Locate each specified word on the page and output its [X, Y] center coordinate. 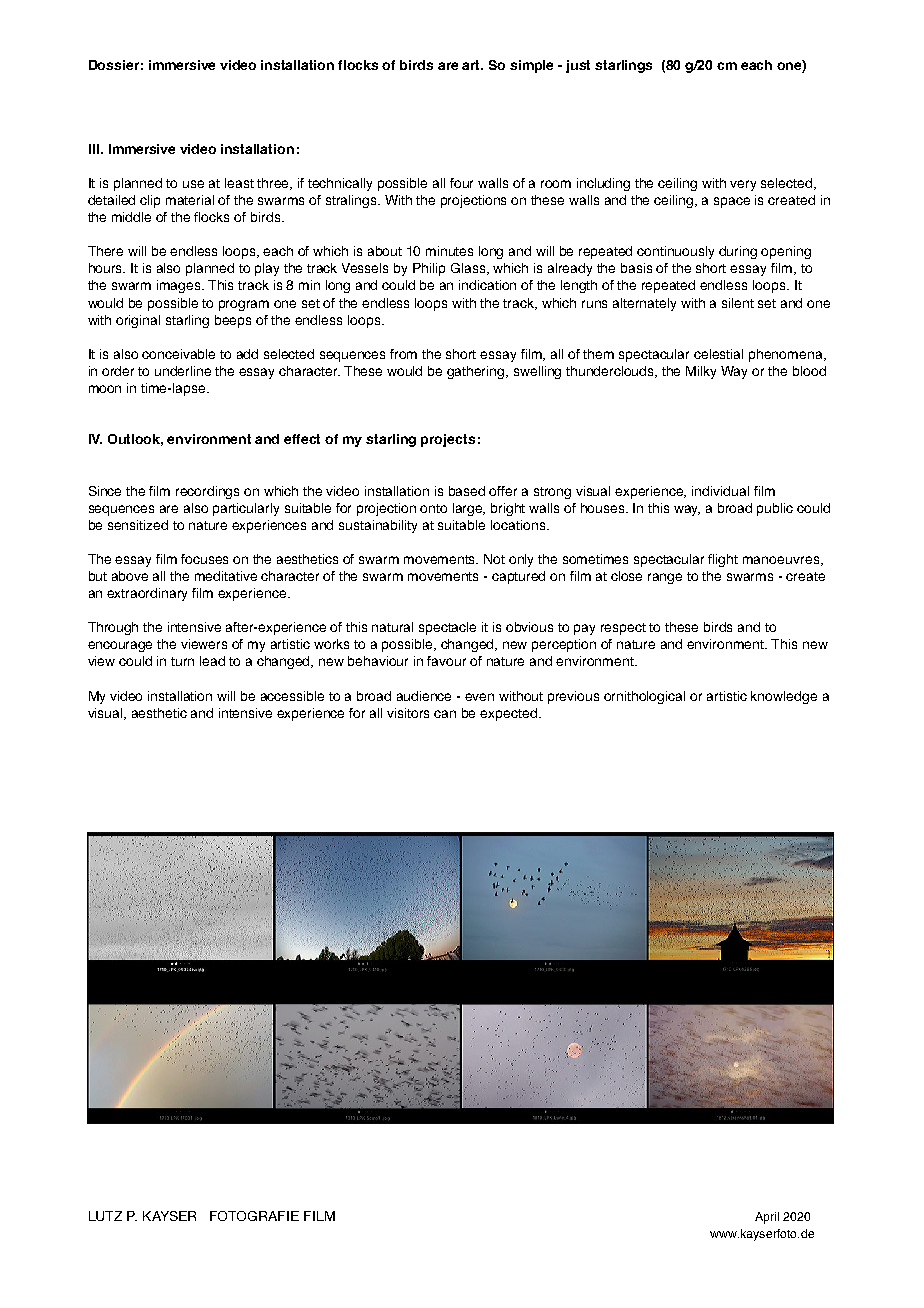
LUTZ [105, 1216]
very [743, 185]
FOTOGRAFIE [254, 1216]
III [94, 149]
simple [531, 66]
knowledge [784, 697]
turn [182, 661]
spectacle [447, 628]
